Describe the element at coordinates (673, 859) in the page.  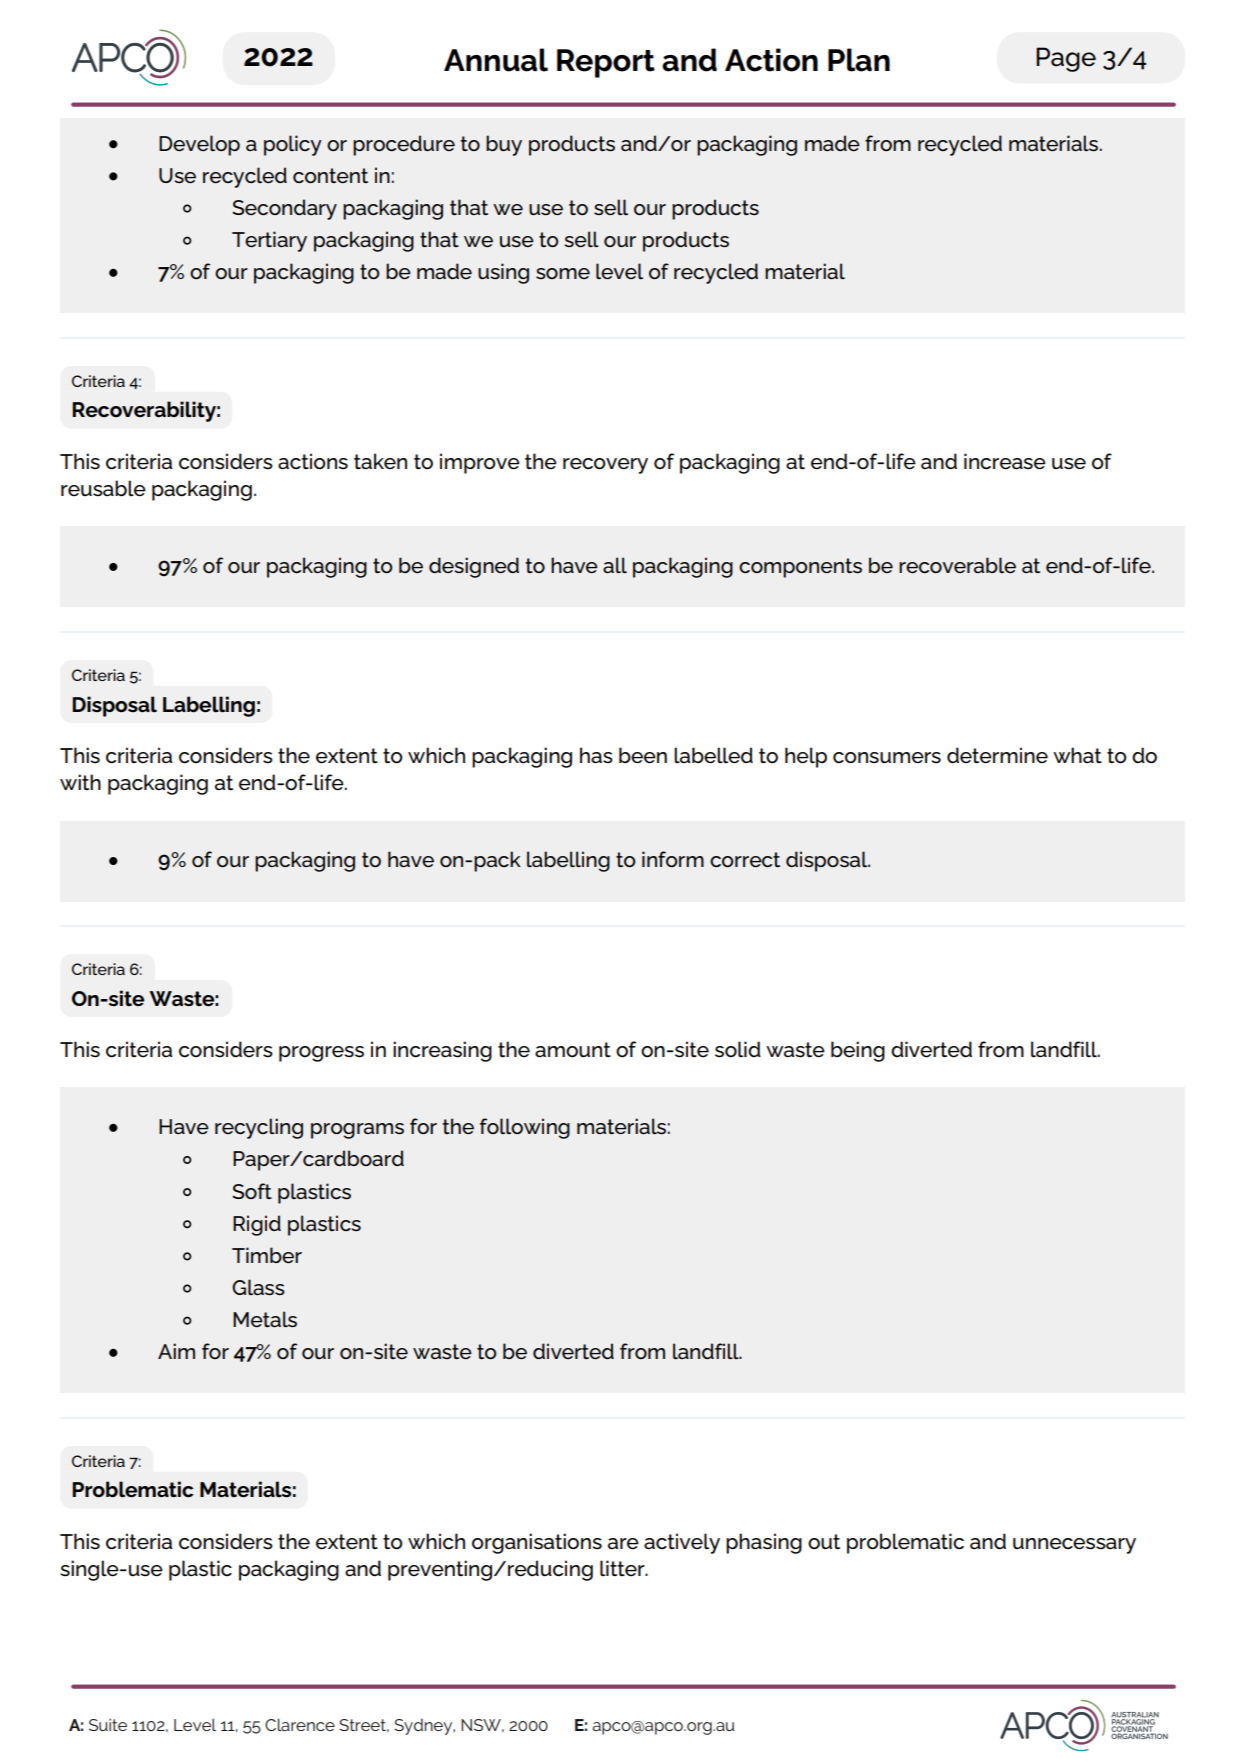
I see `inform` at that location.
